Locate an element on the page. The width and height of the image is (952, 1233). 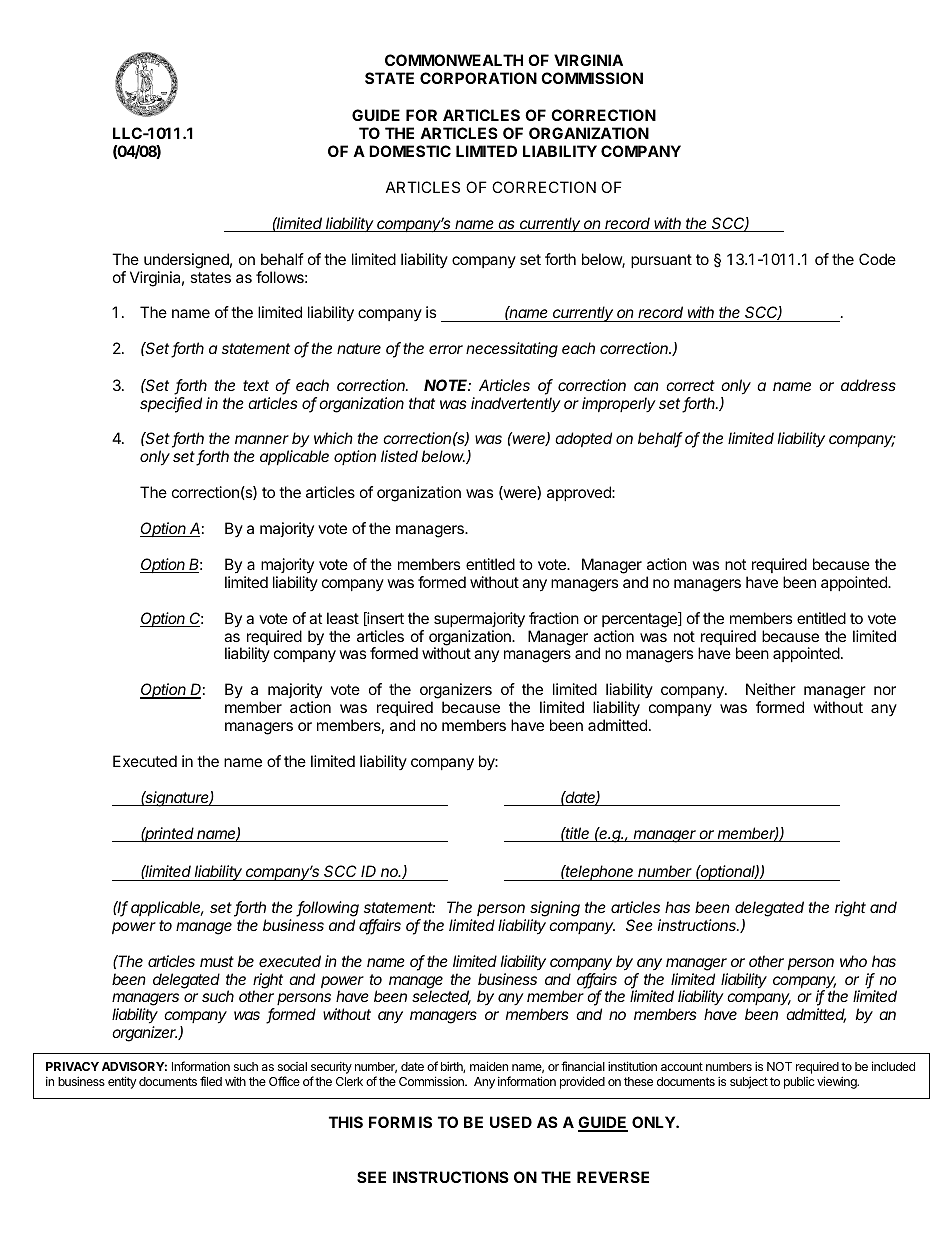
Neither is located at coordinates (771, 689).
